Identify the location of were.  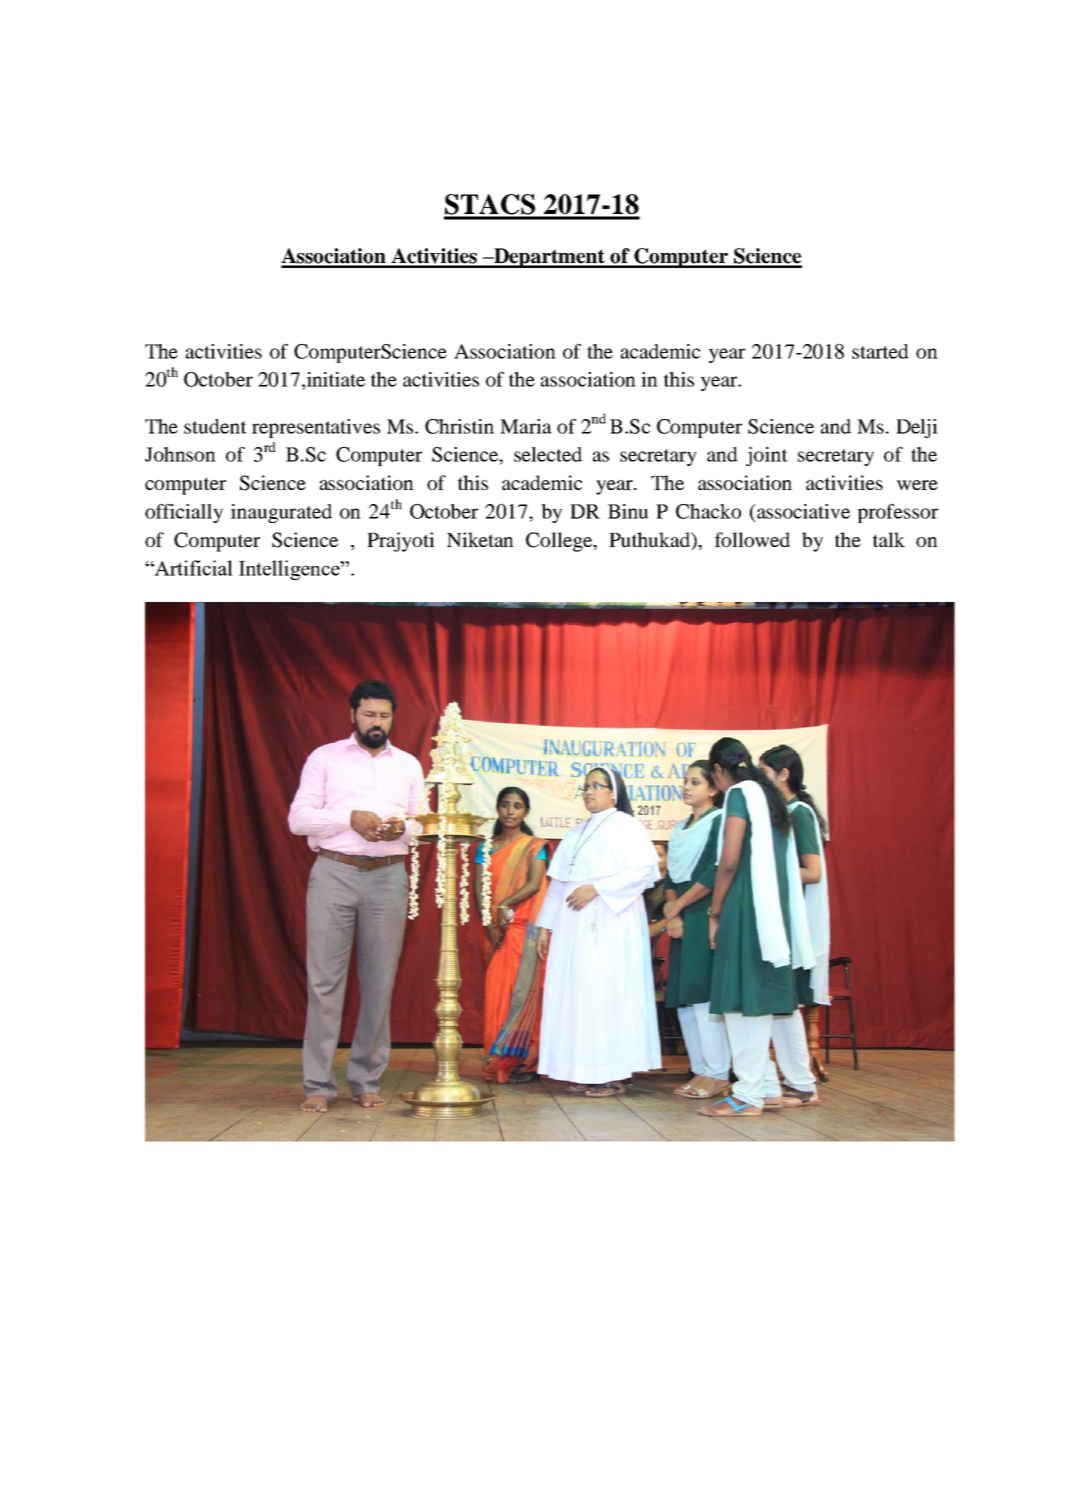
(917, 485).
